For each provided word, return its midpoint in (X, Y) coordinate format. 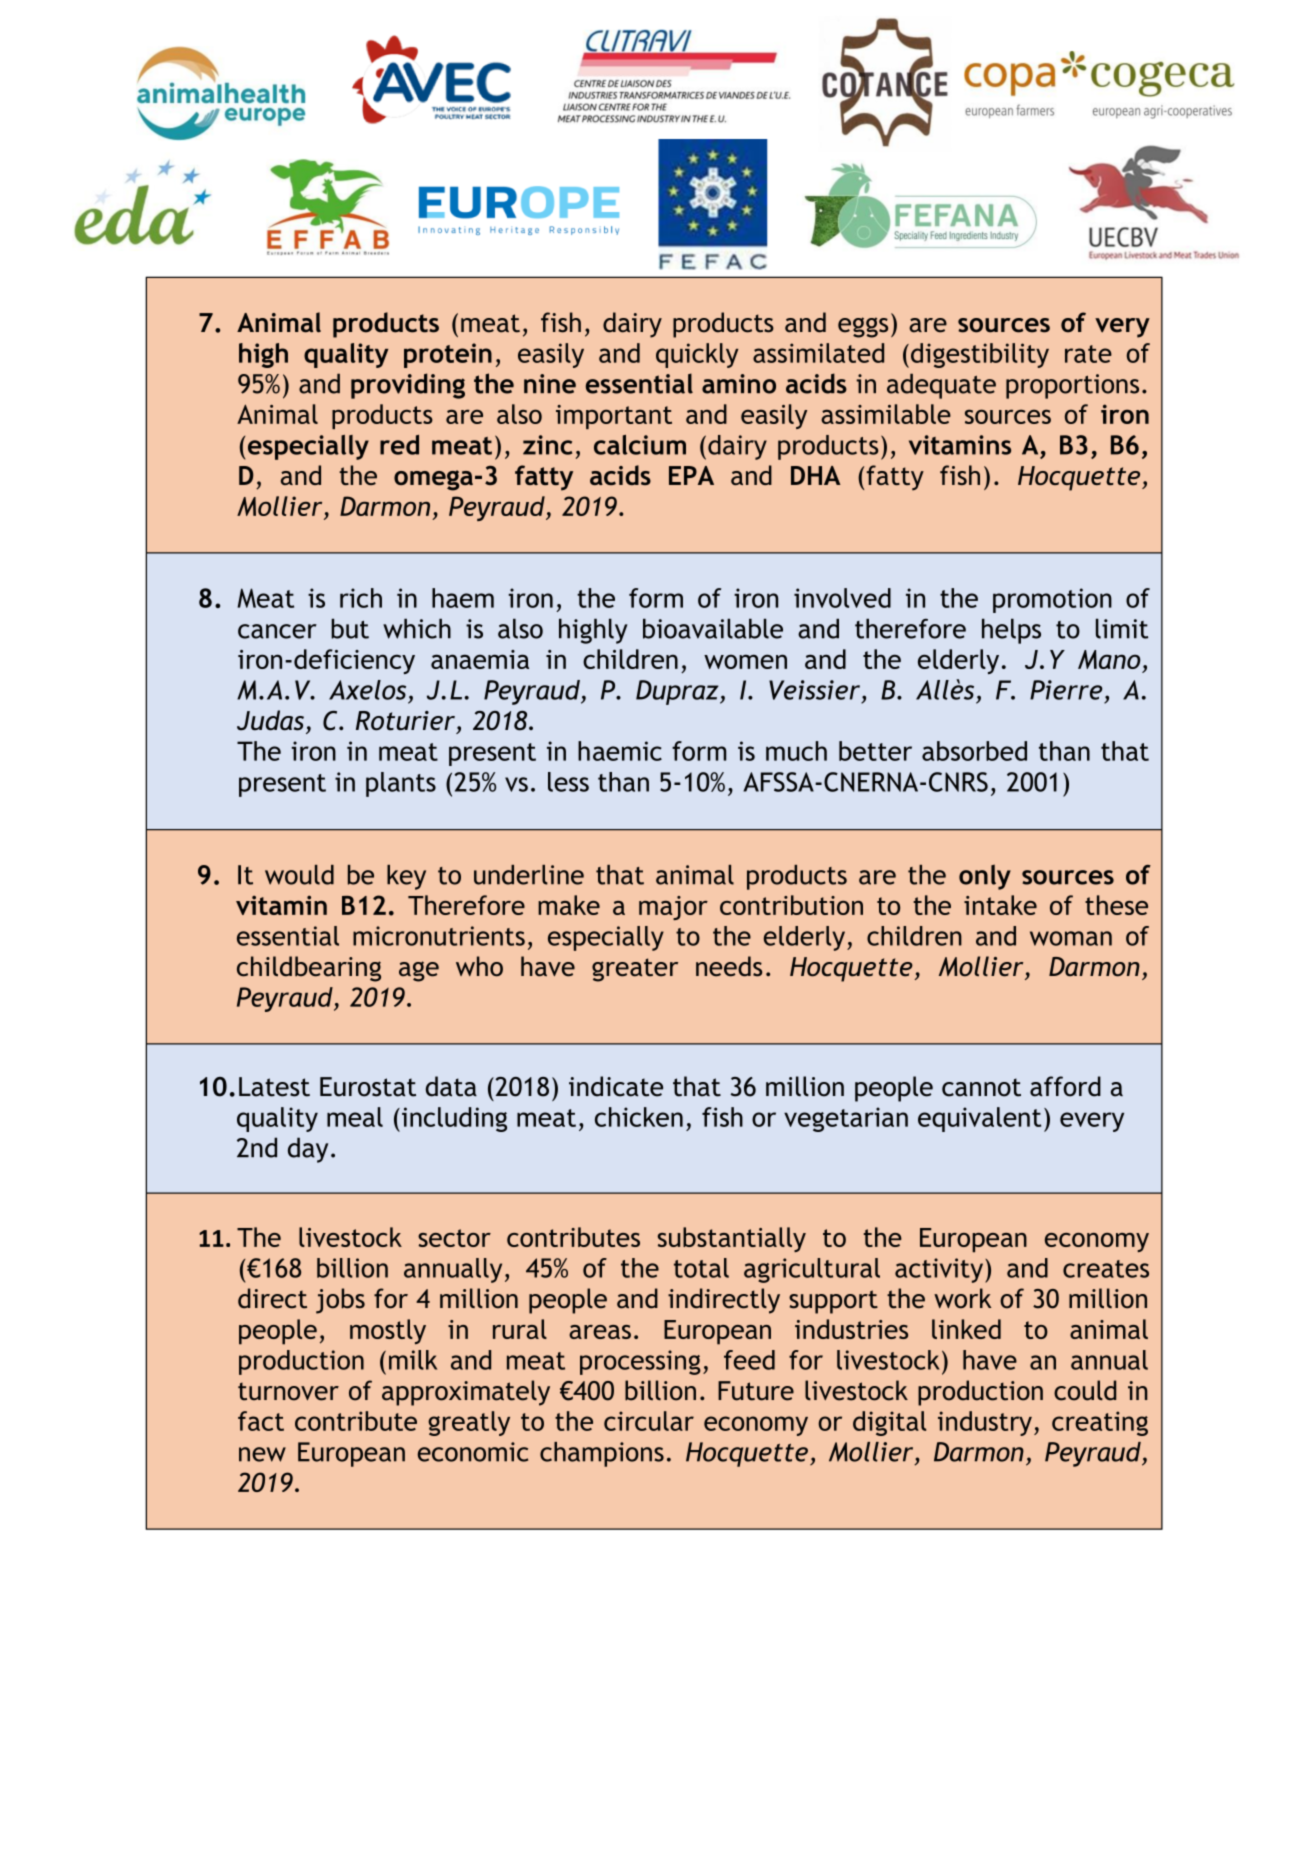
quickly (697, 355)
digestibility (980, 355)
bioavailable (713, 628)
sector (454, 1238)
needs (729, 966)
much (796, 751)
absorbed (974, 751)
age (419, 971)
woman (1071, 938)
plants (401, 784)
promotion (1052, 600)
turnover (288, 1392)
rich (361, 598)
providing (408, 386)
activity (940, 1270)
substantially (732, 1239)
